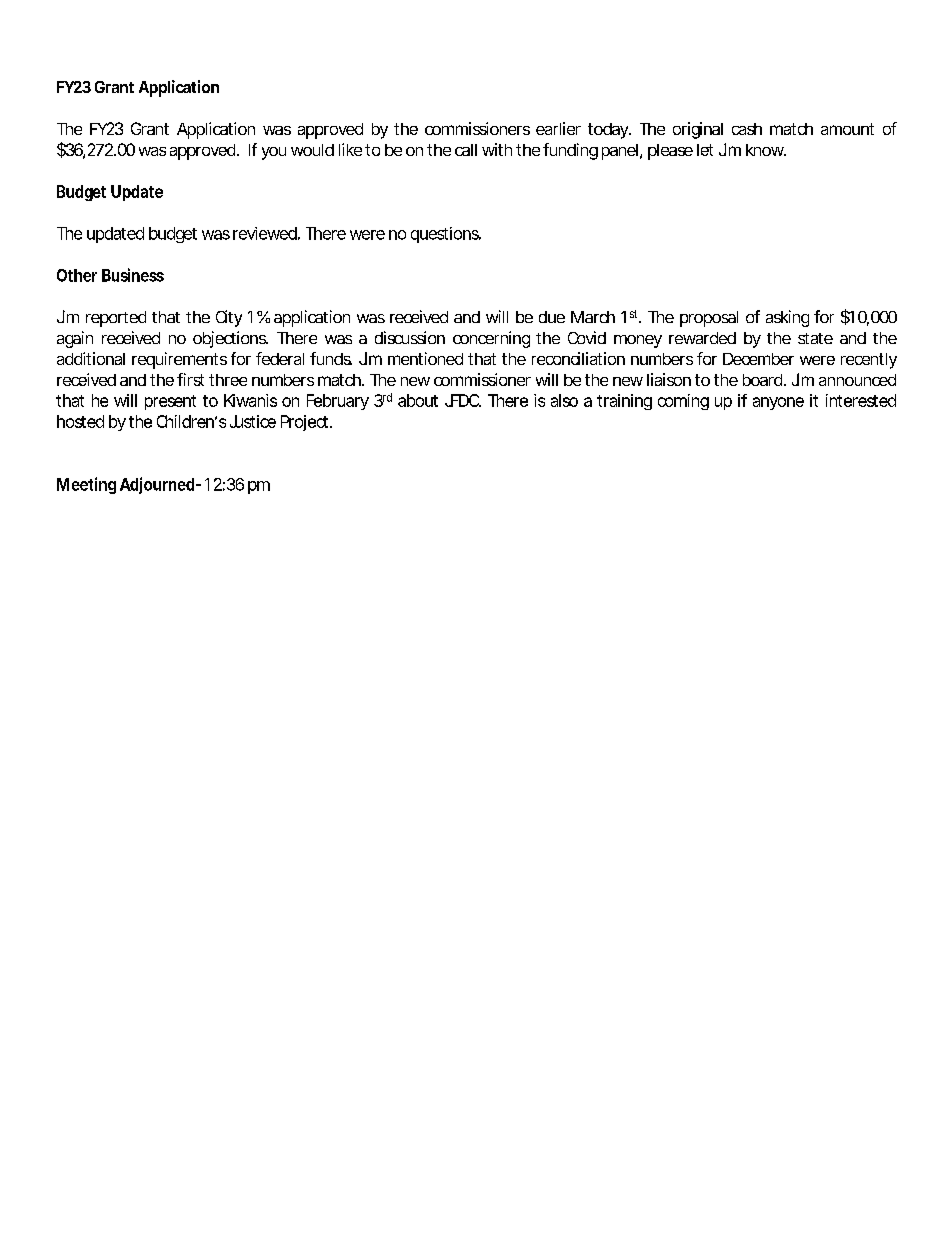 The height and width of the screenshot is (1233, 952). What do you see at coordinates (86, 485) in the screenshot?
I see `Meeting` at bounding box center [86, 485].
